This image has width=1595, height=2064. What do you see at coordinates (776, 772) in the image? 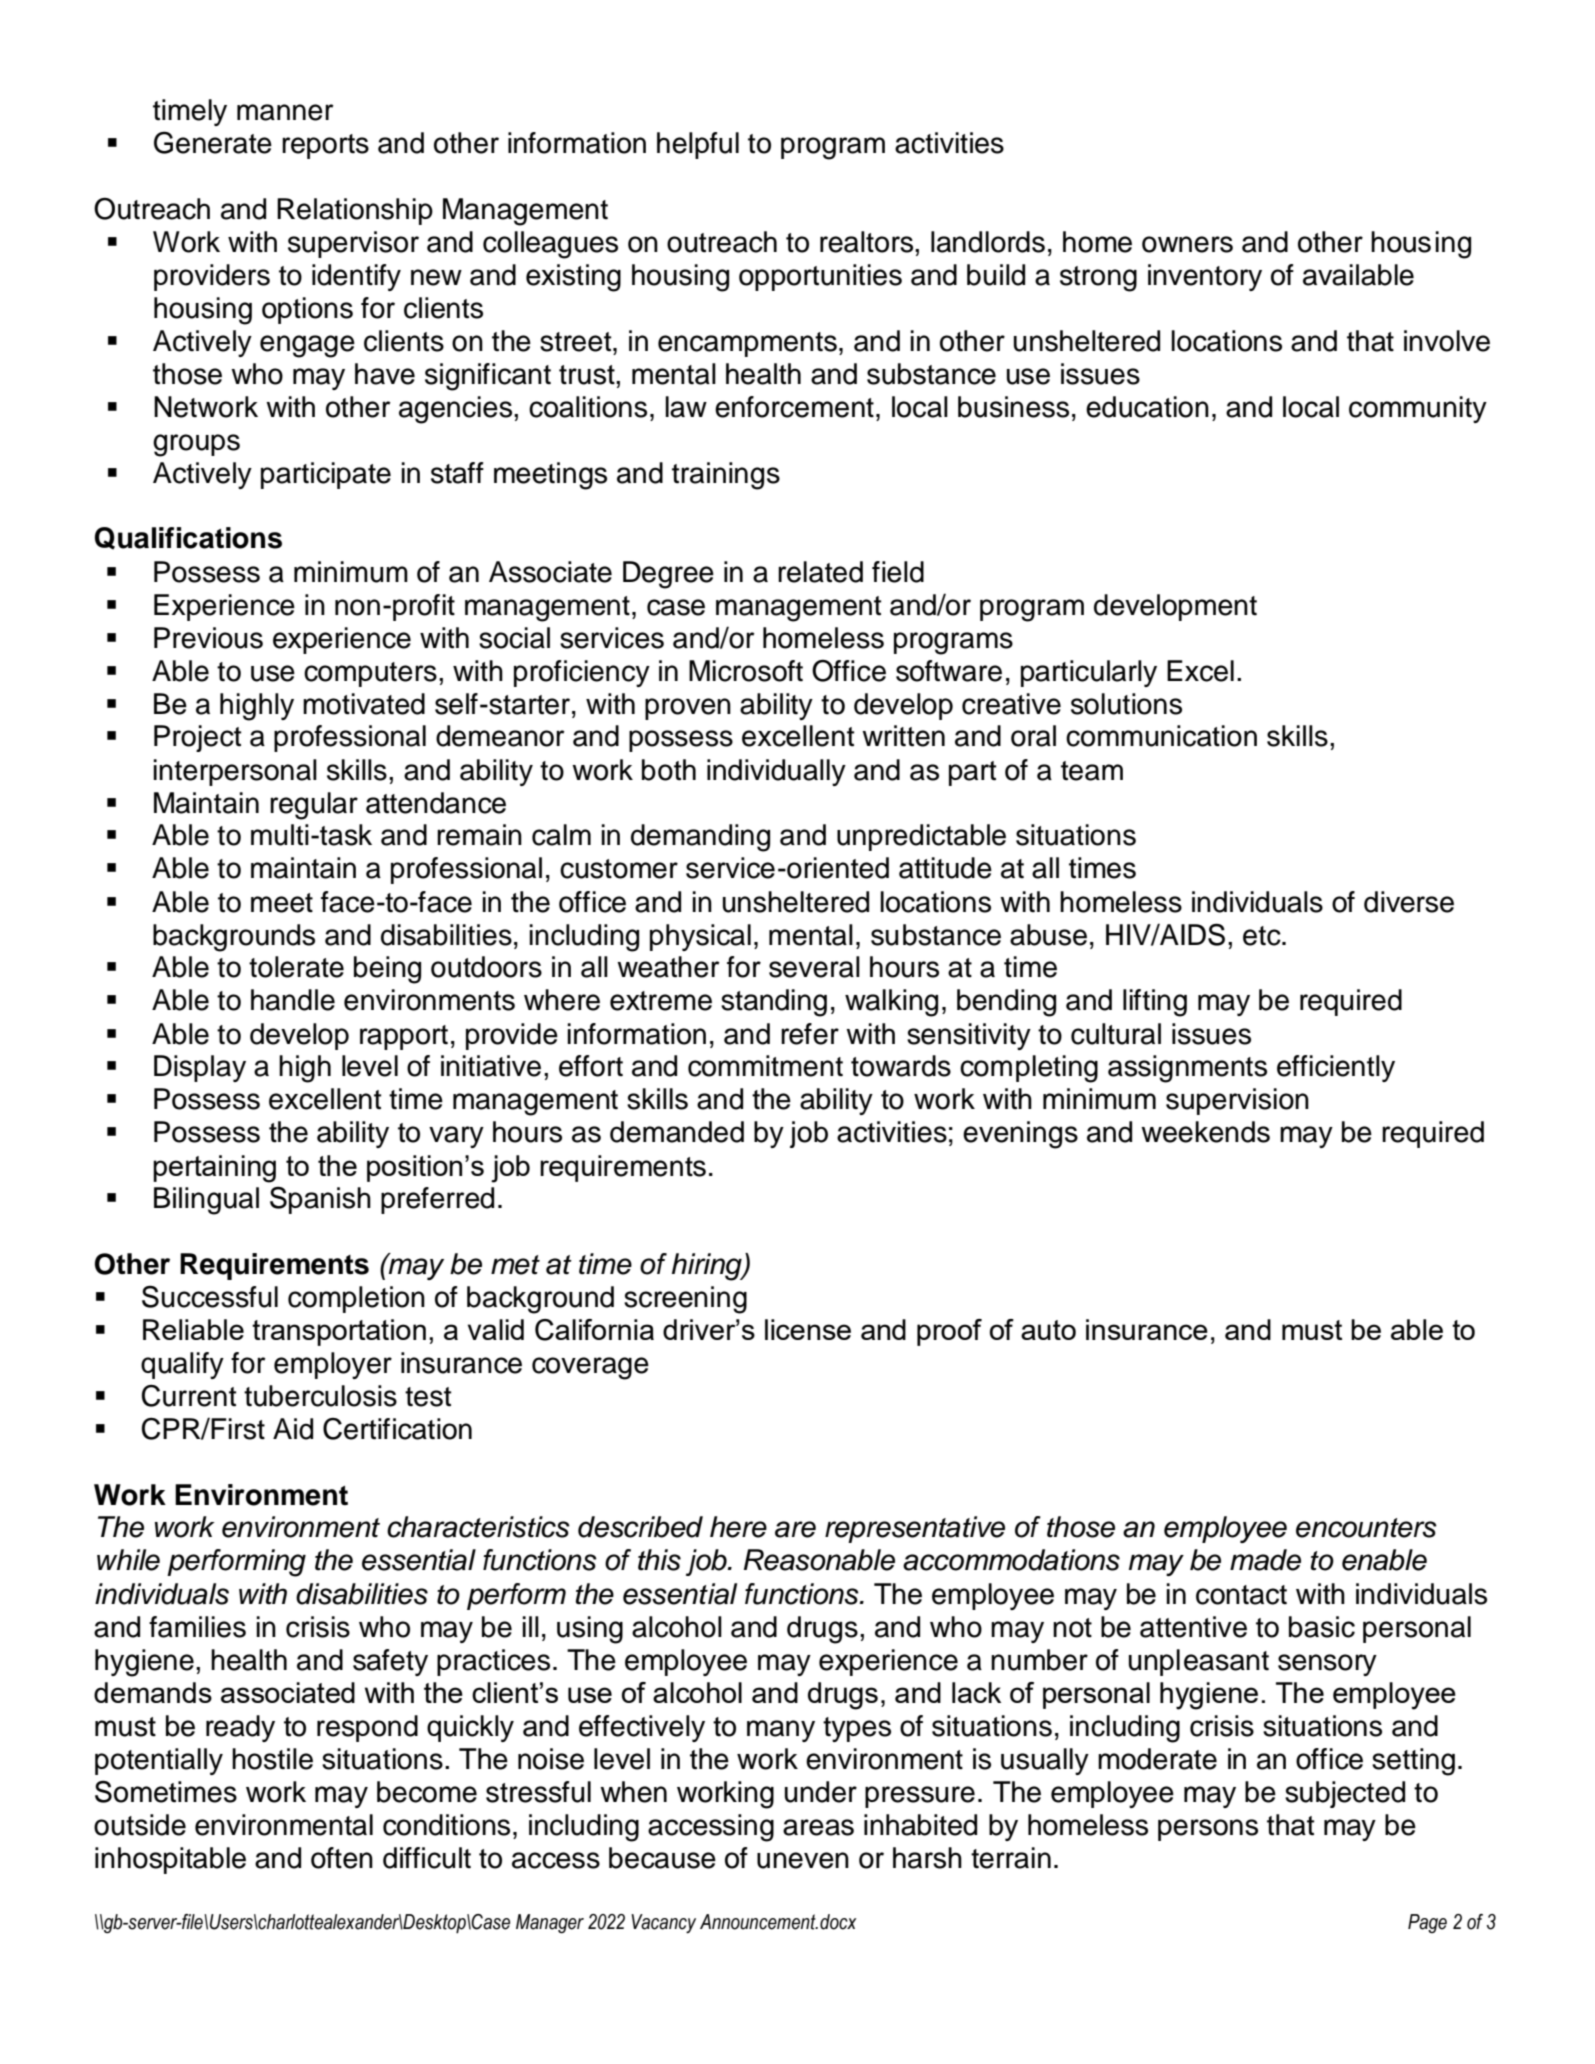
I see `individually` at bounding box center [776, 772].
